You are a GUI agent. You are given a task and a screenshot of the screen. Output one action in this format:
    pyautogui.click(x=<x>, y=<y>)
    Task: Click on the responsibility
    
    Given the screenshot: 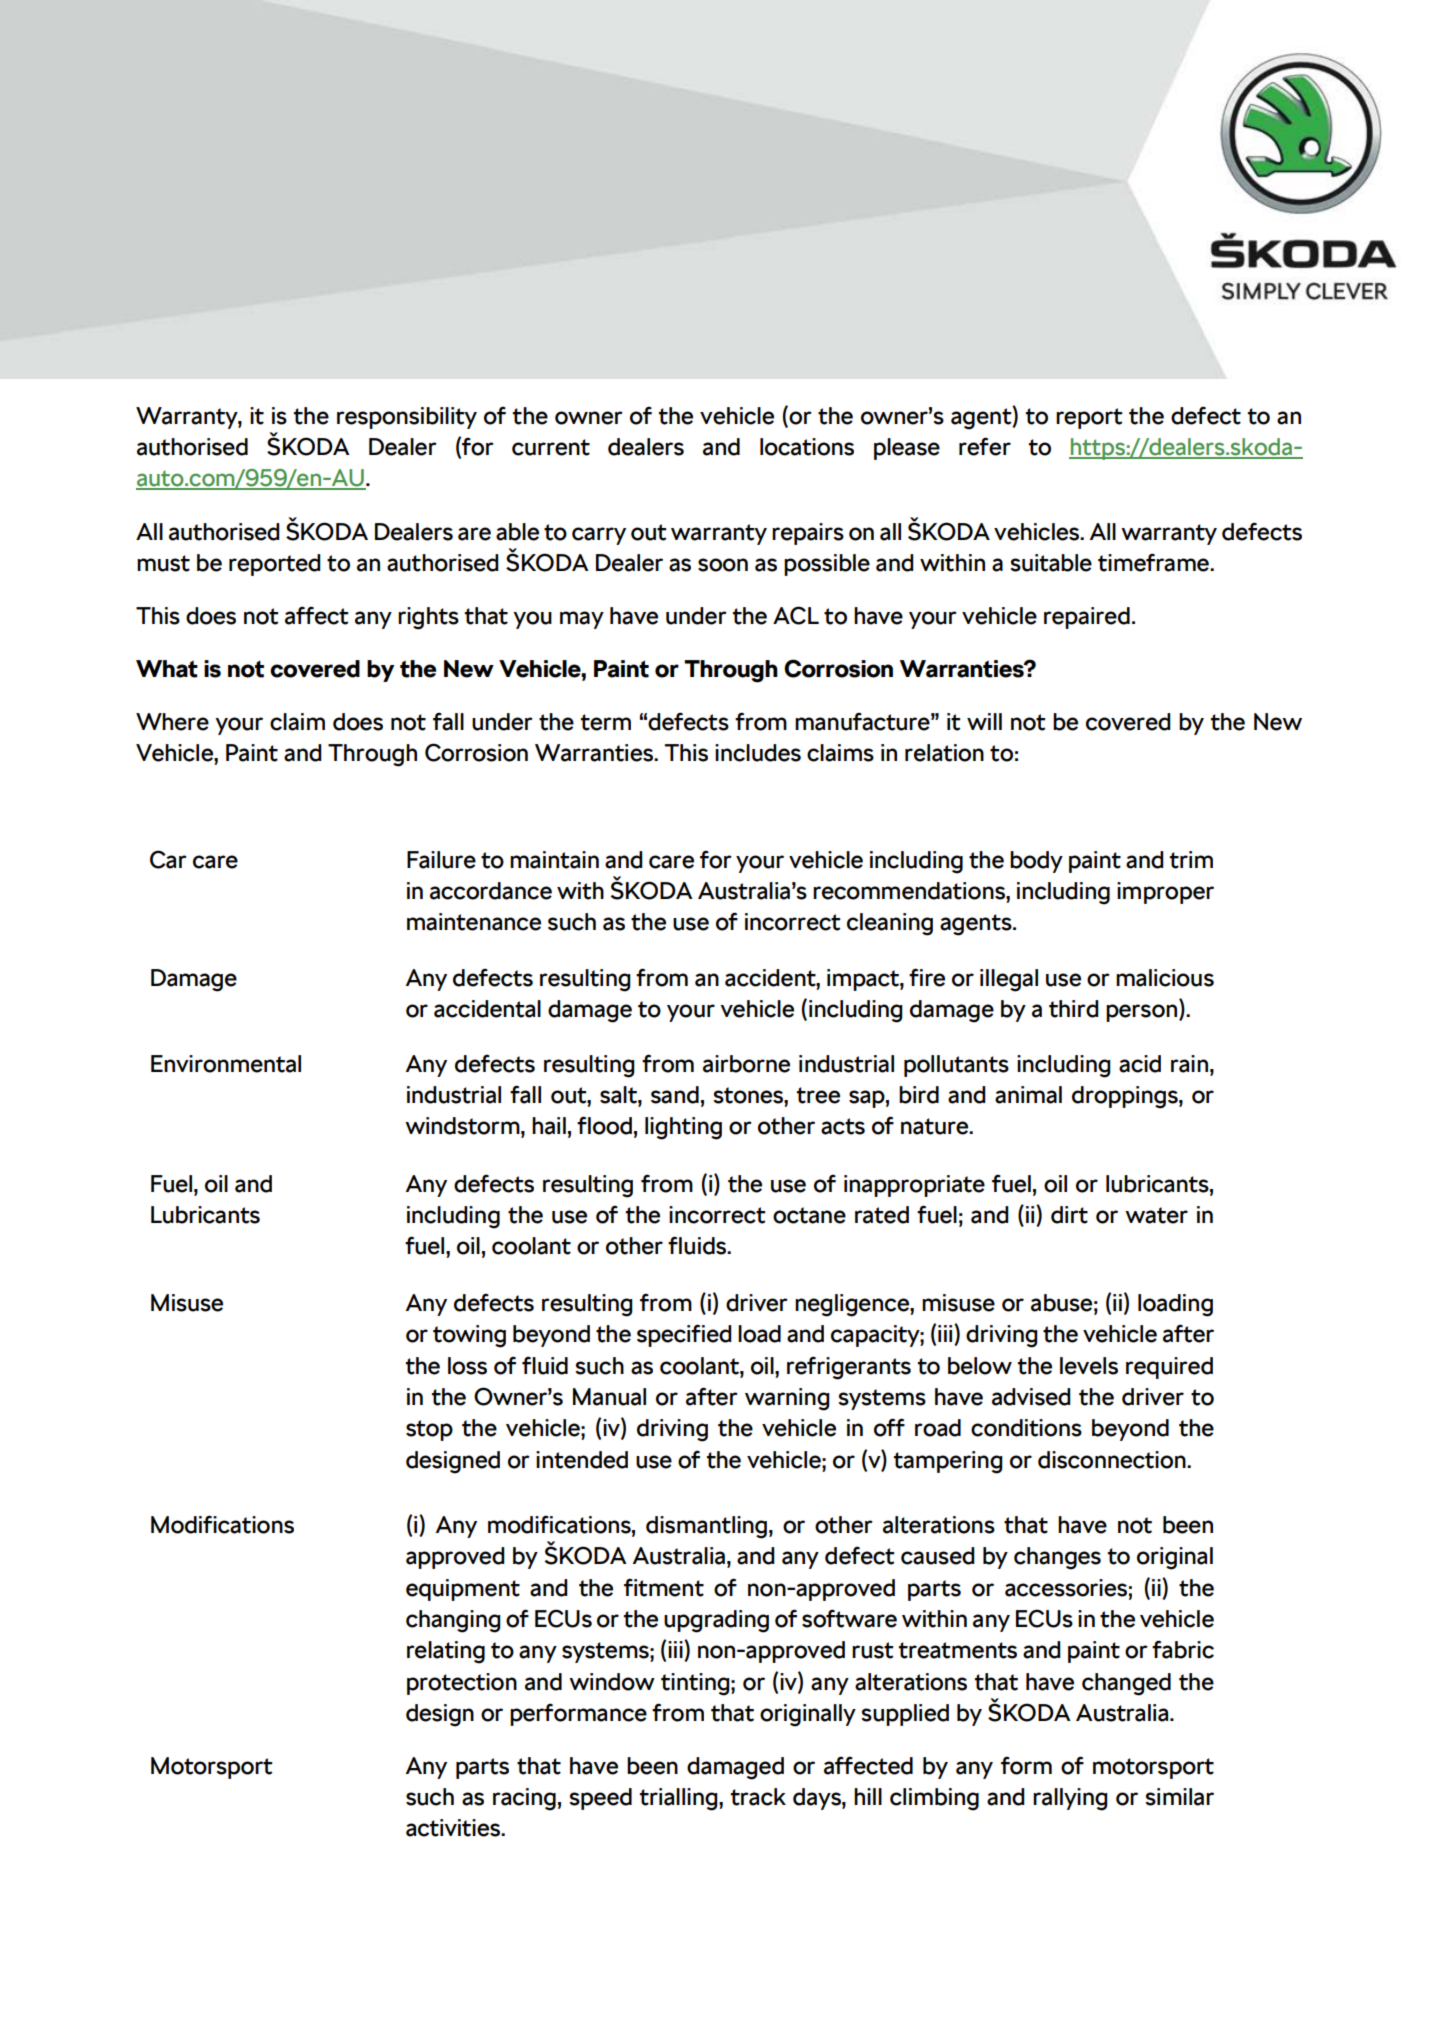 What is the action you would take?
    pyautogui.click(x=407, y=418)
